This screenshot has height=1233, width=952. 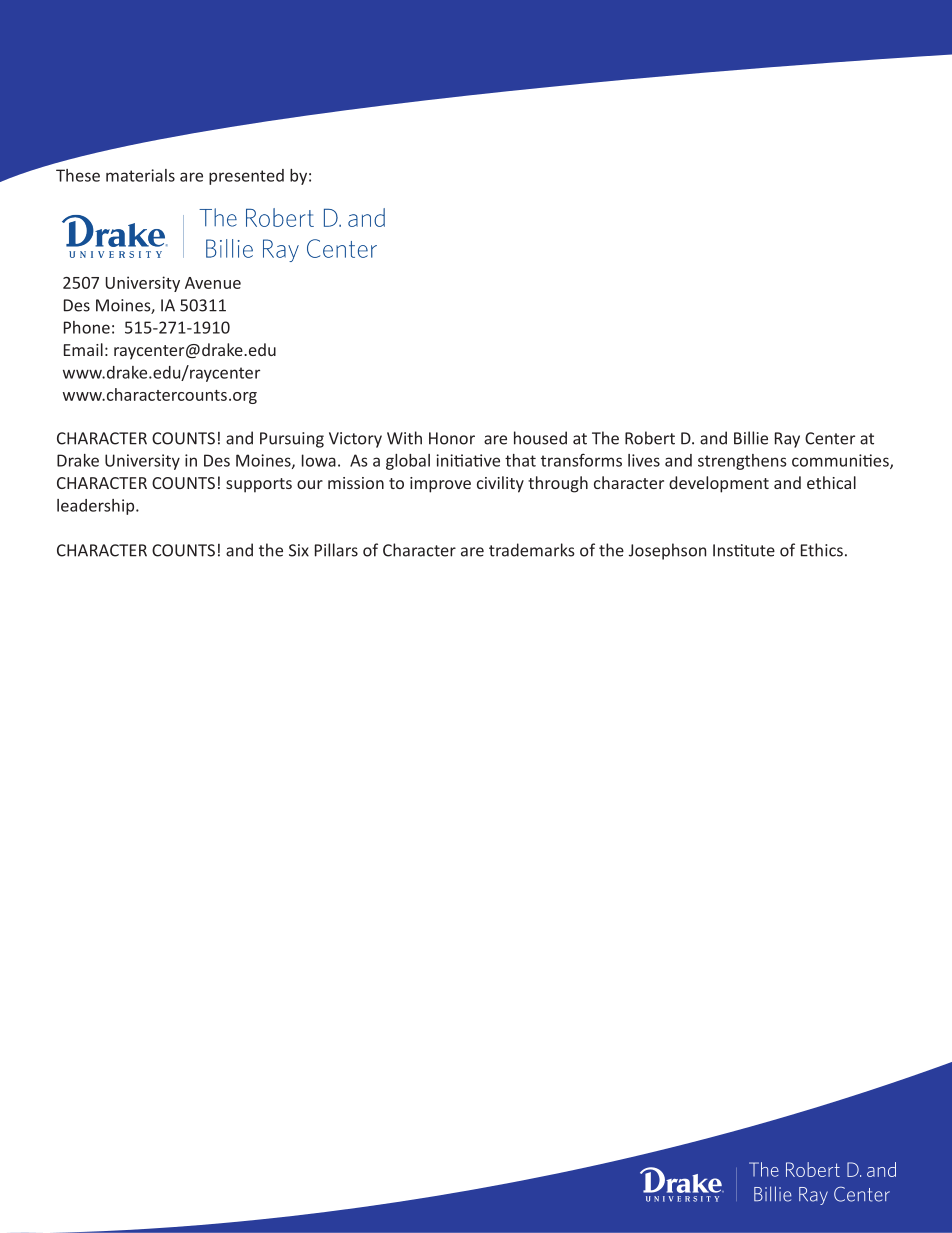 What do you see at coordinates (292, 440) in the screenshot?
I see `Pursuing` at bounding box center [292, 440].
